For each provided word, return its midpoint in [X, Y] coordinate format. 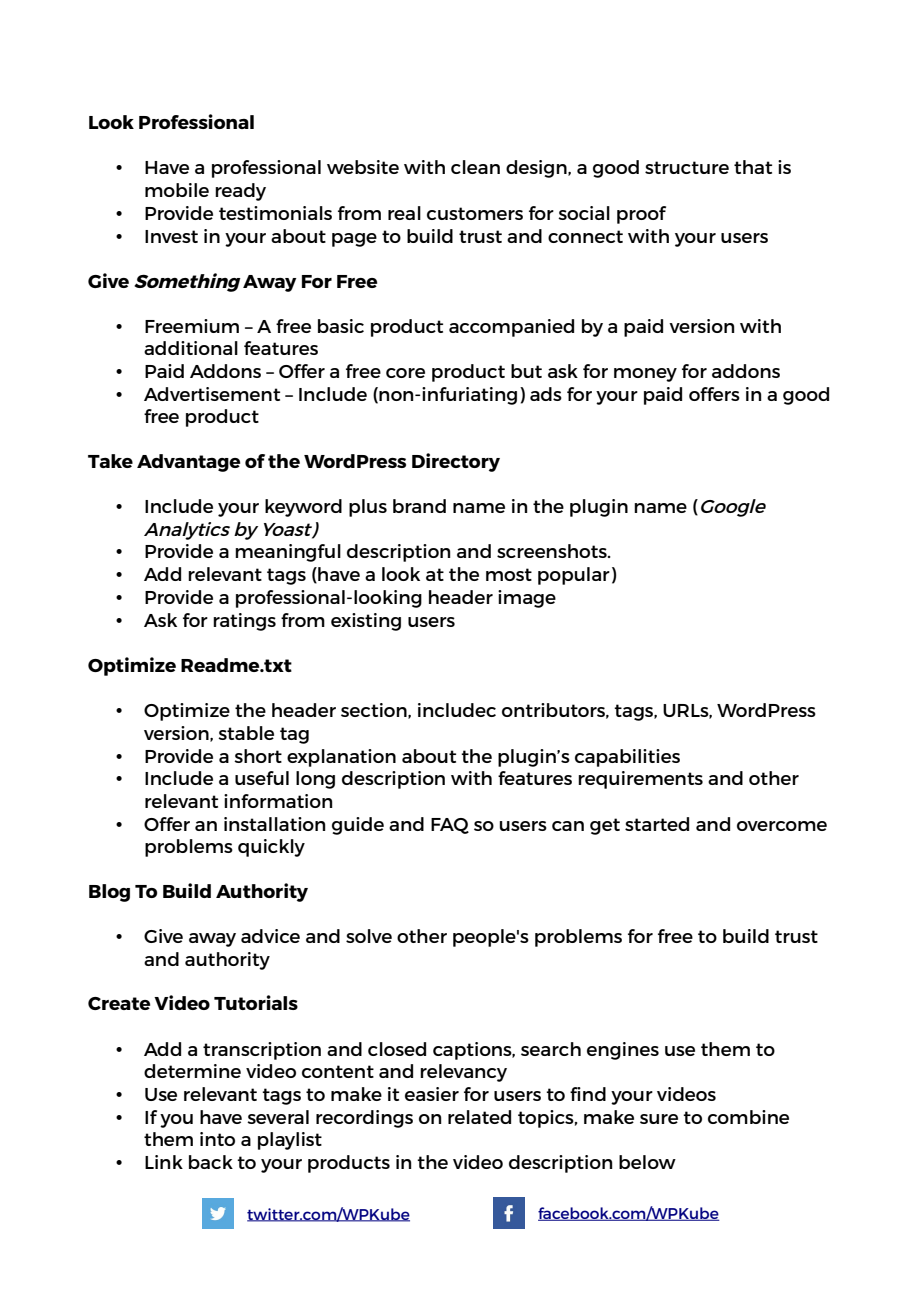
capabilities [627, 758]
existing [366, 622]
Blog [109, 893]
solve [369, 936]
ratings [244, 622]
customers [475, 213]
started [657, 824]
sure [659, 1119]
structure [687, 167]
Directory [456, 462]
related [479, 1117]
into [217, 1139]
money [645, 375]
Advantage [188, 463]
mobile [177, 190]
